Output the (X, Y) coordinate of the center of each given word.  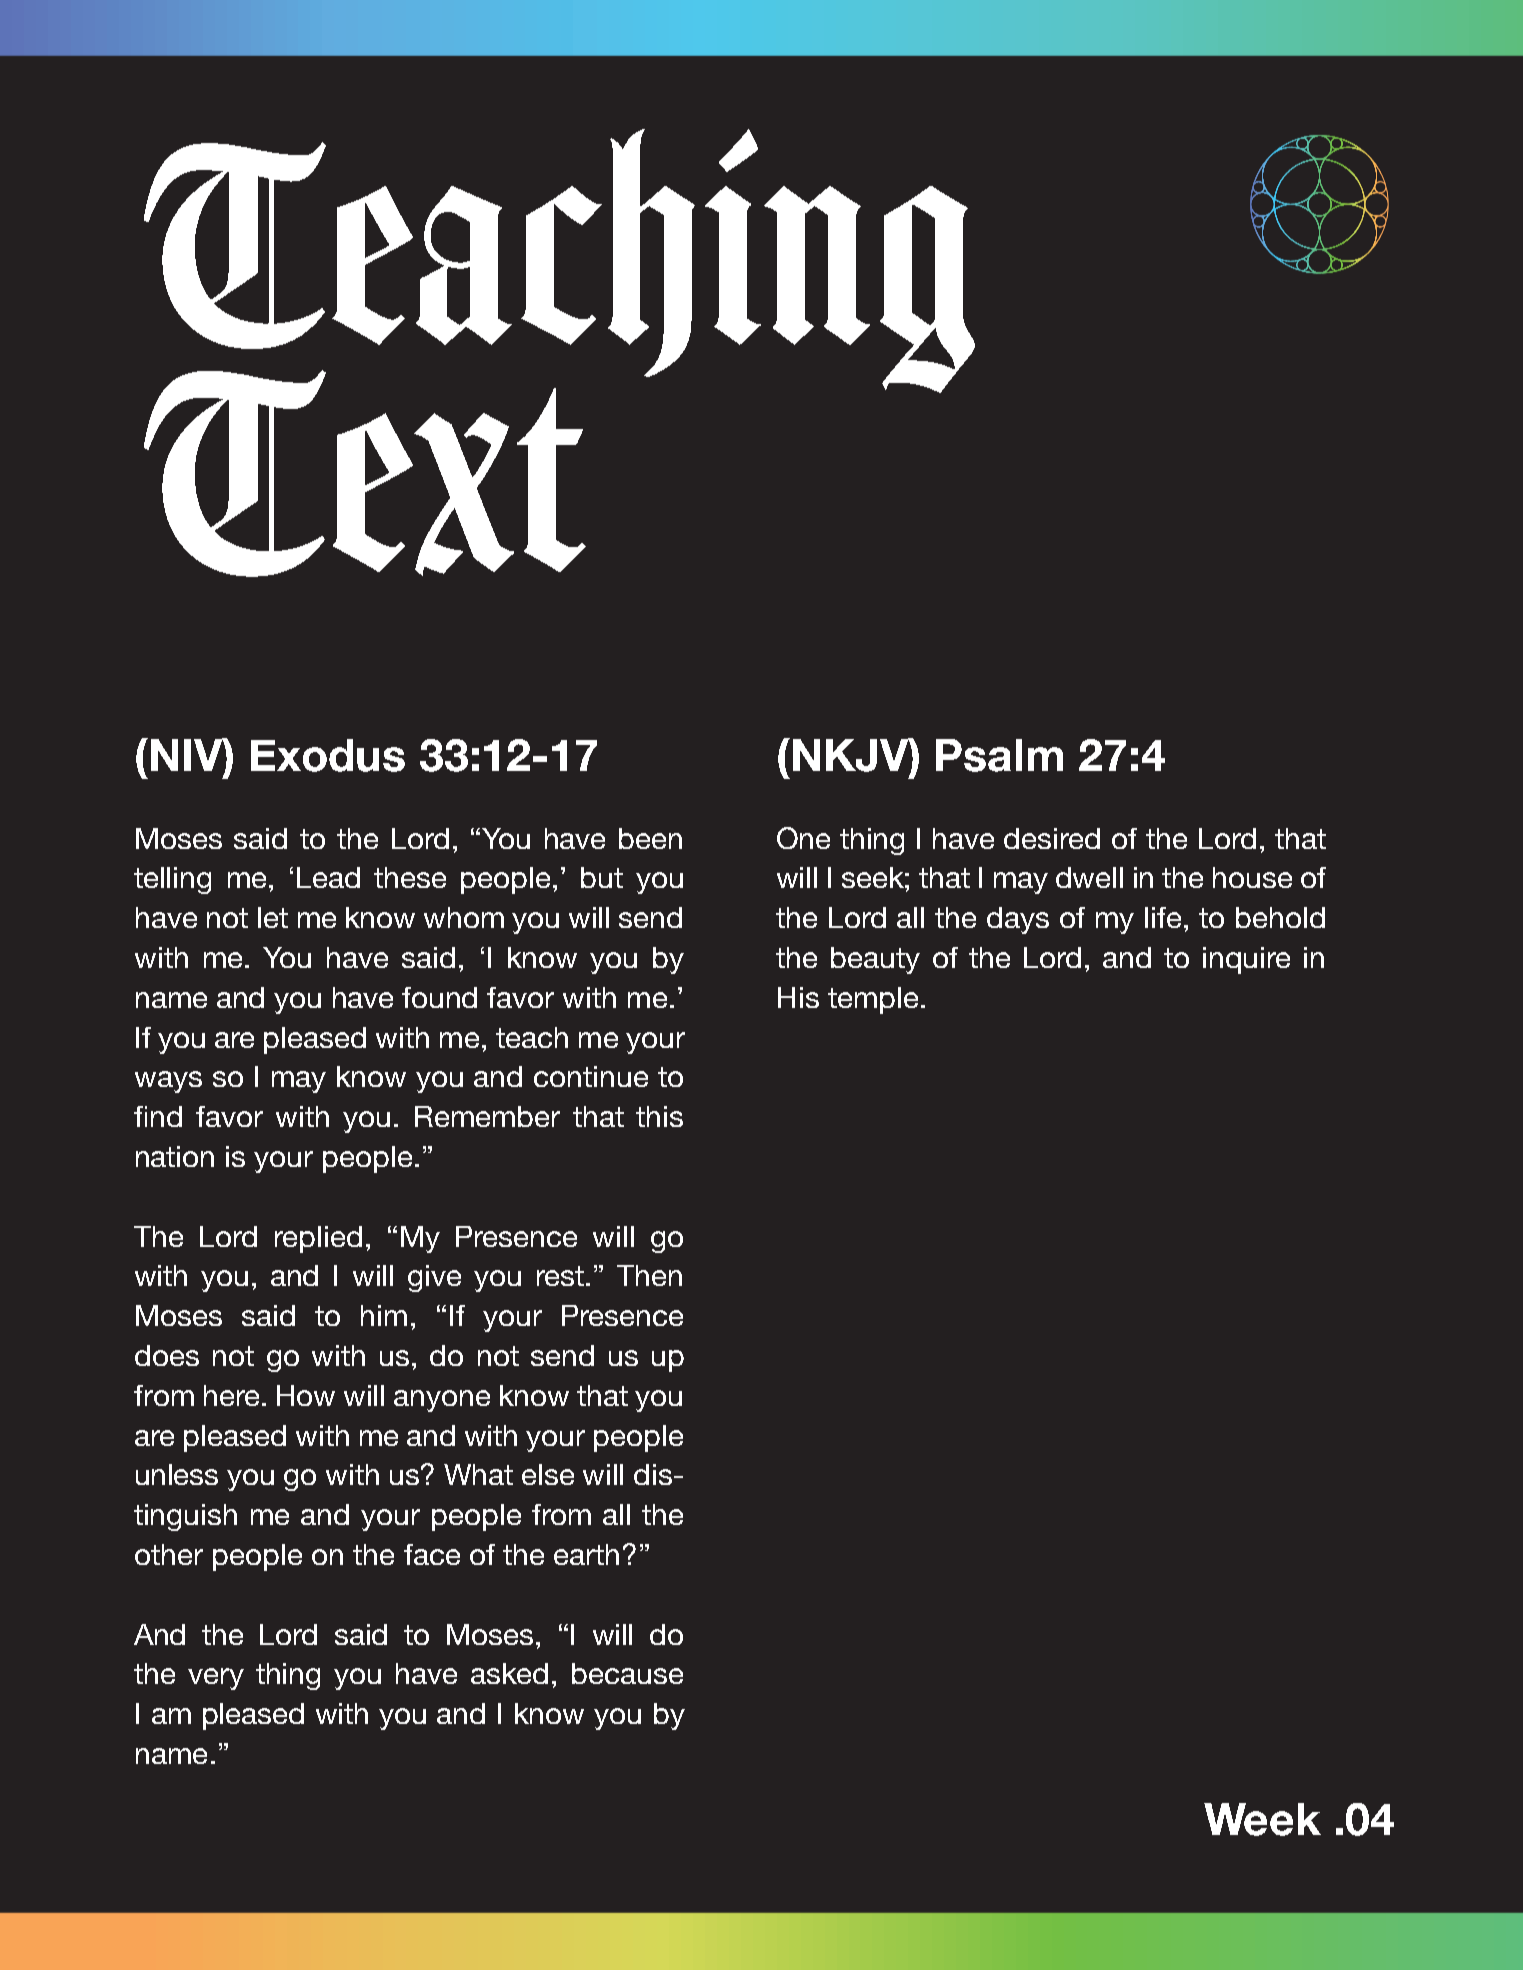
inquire (1246, 960)
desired (1052, 838)
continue (591, 1076)
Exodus (328, 755)
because (627, 1673)
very (216, 1679)
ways (168, 1082)
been (650, 838)
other (169, 1554)
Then (649, 1275)
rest (560, 1276)
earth (586, 1554)
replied (318, 1239)
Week (1262, 1819)
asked (509, 1673)
